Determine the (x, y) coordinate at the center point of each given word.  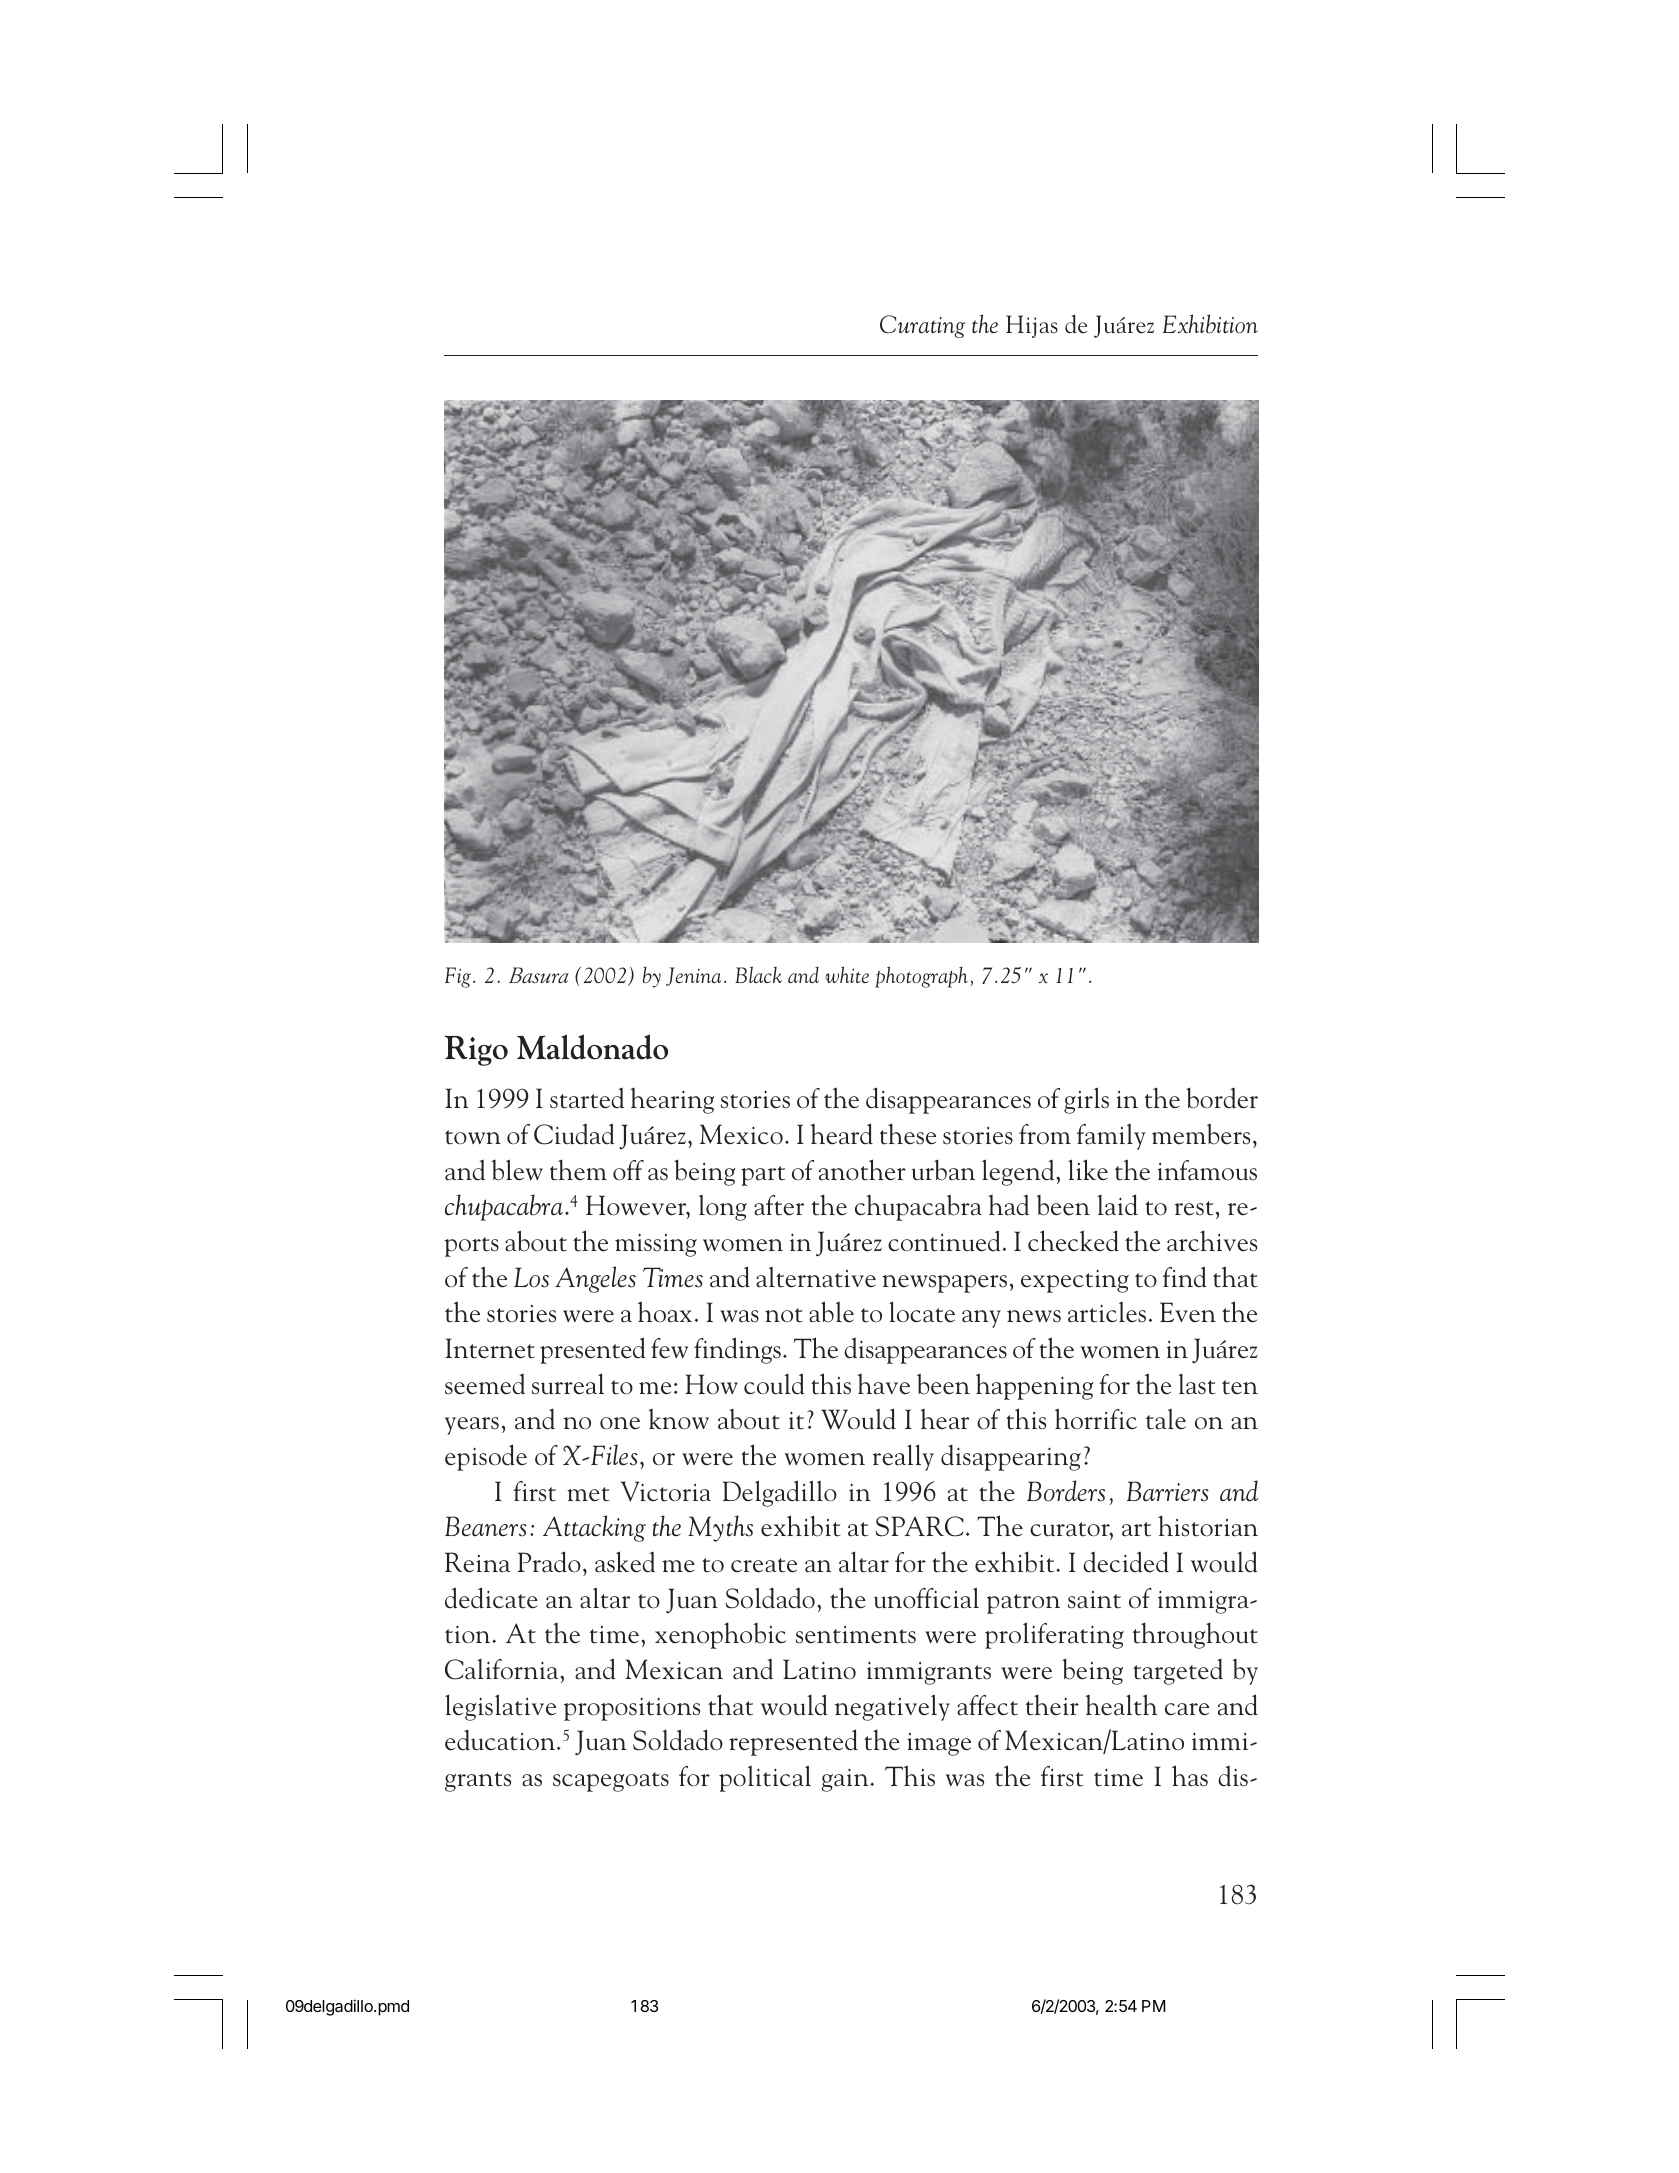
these (908, 1134)
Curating (922, 326)
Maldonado (592, 1047)
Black (758, 974)
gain (846, 1780)
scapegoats (611, 1782)
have (883, 1384)
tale (1166, 1419)
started (587, 1098)
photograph (921, 977)
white (847, 974)
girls (1086, 1100)
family (1111, 1137)
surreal (568, 1384)
